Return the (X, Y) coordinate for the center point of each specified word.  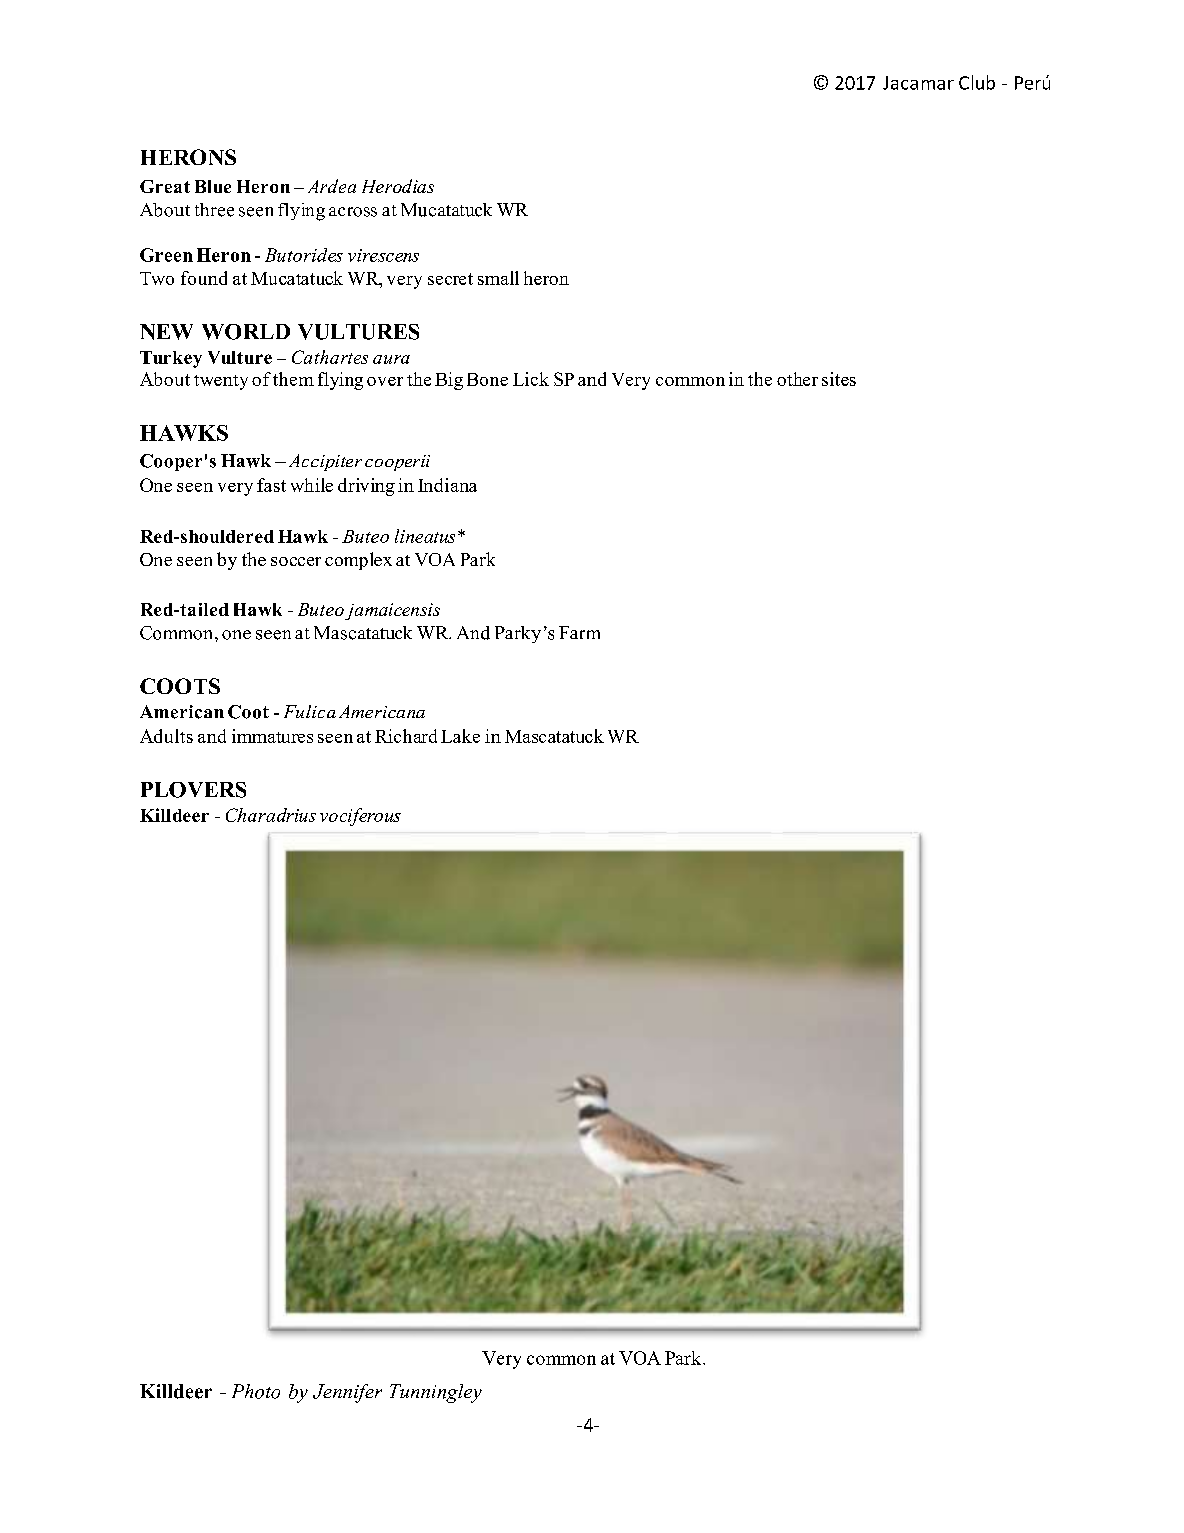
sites (839, 379)
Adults (166, 736)
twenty (221, 382)
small (498, 278)
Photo (256, 1391)
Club (977, 82)
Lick (531, 379)
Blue (213, 186)
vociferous (360, 817)
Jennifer (347, 1393)
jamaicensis (392, 611)
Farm (579, 632)
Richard (406, 736)
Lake (460, 736)
